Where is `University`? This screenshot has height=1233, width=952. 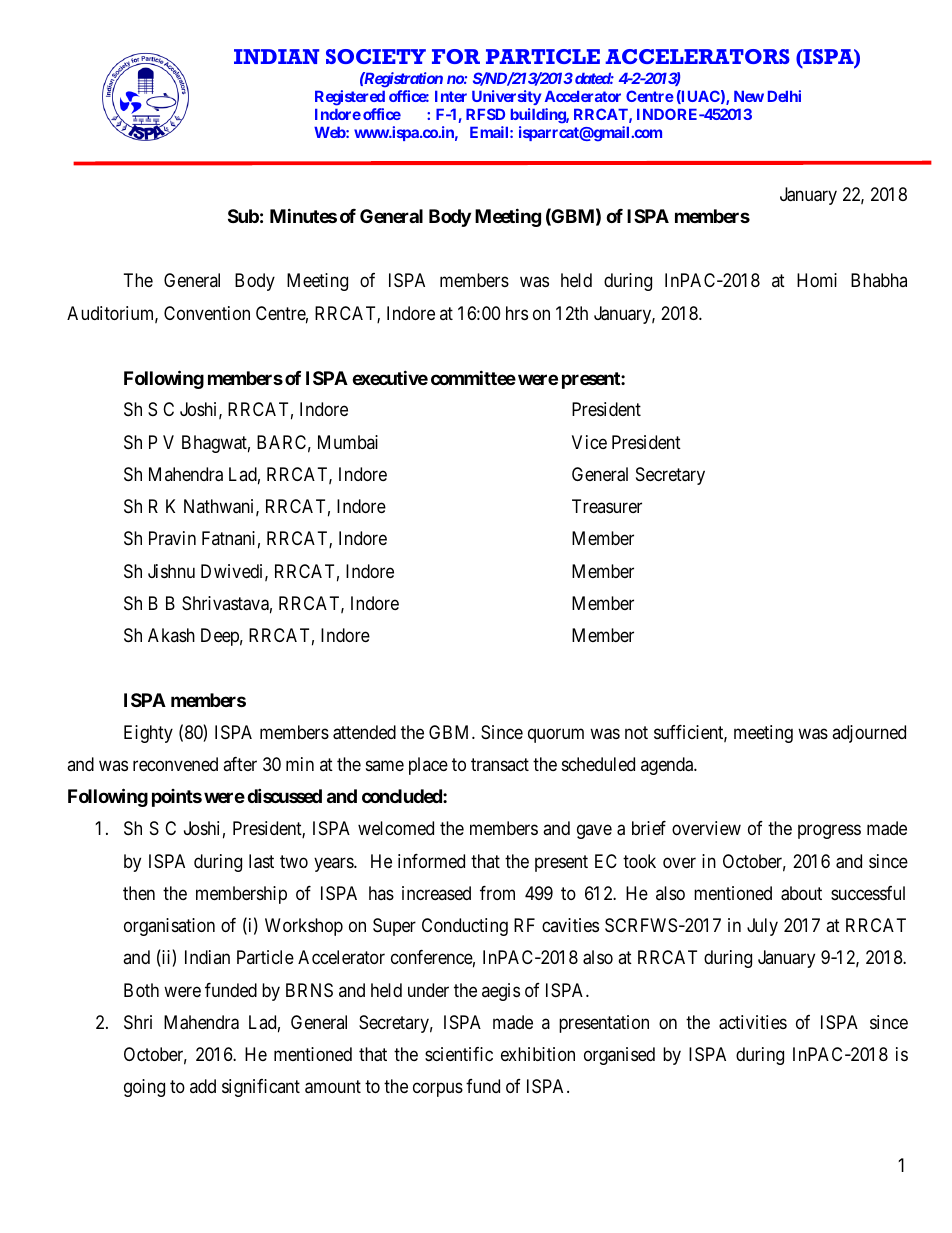 University is located at coordinates (506, 97).
